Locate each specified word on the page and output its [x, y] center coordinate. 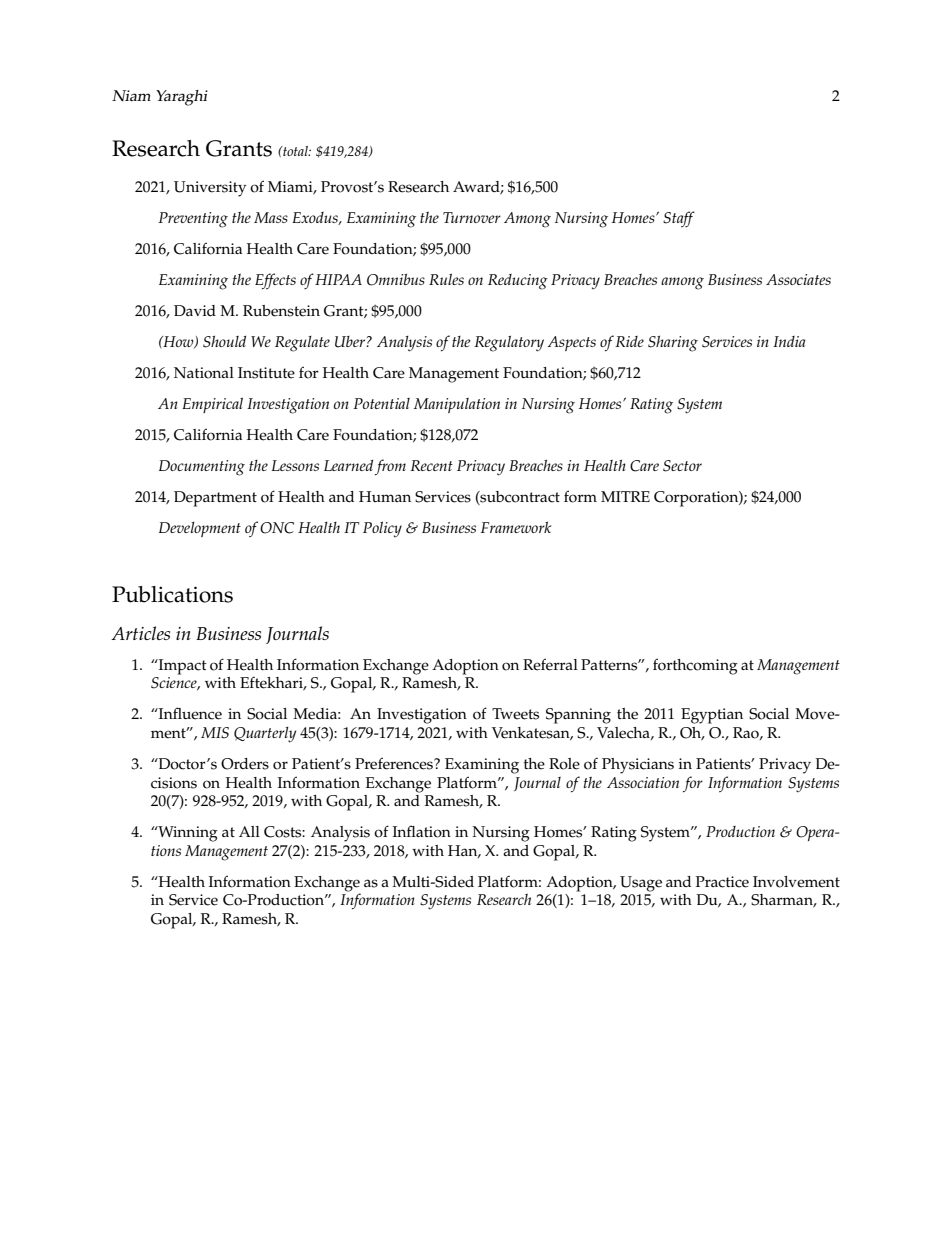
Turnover [472, 217]
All [249, 831]
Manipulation [457, 405]
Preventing [193, 220]
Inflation [422, 831]
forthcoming [695, 666]
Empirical [212, 405]
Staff [679, 219]
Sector [682, 466]
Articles [140, 633]
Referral [550, 664]
